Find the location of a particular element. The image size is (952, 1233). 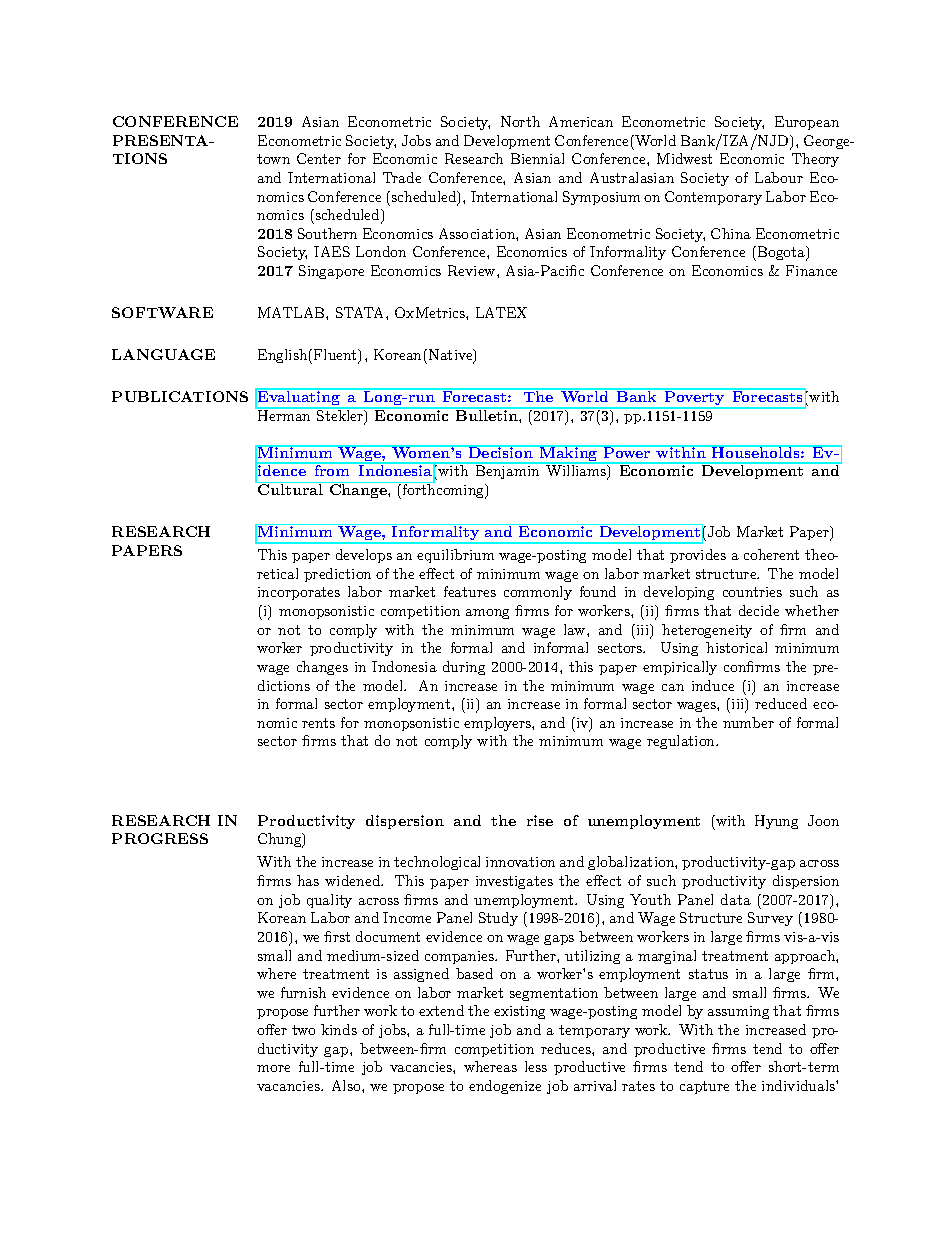

Labour is located at coordinates (779, 177).
